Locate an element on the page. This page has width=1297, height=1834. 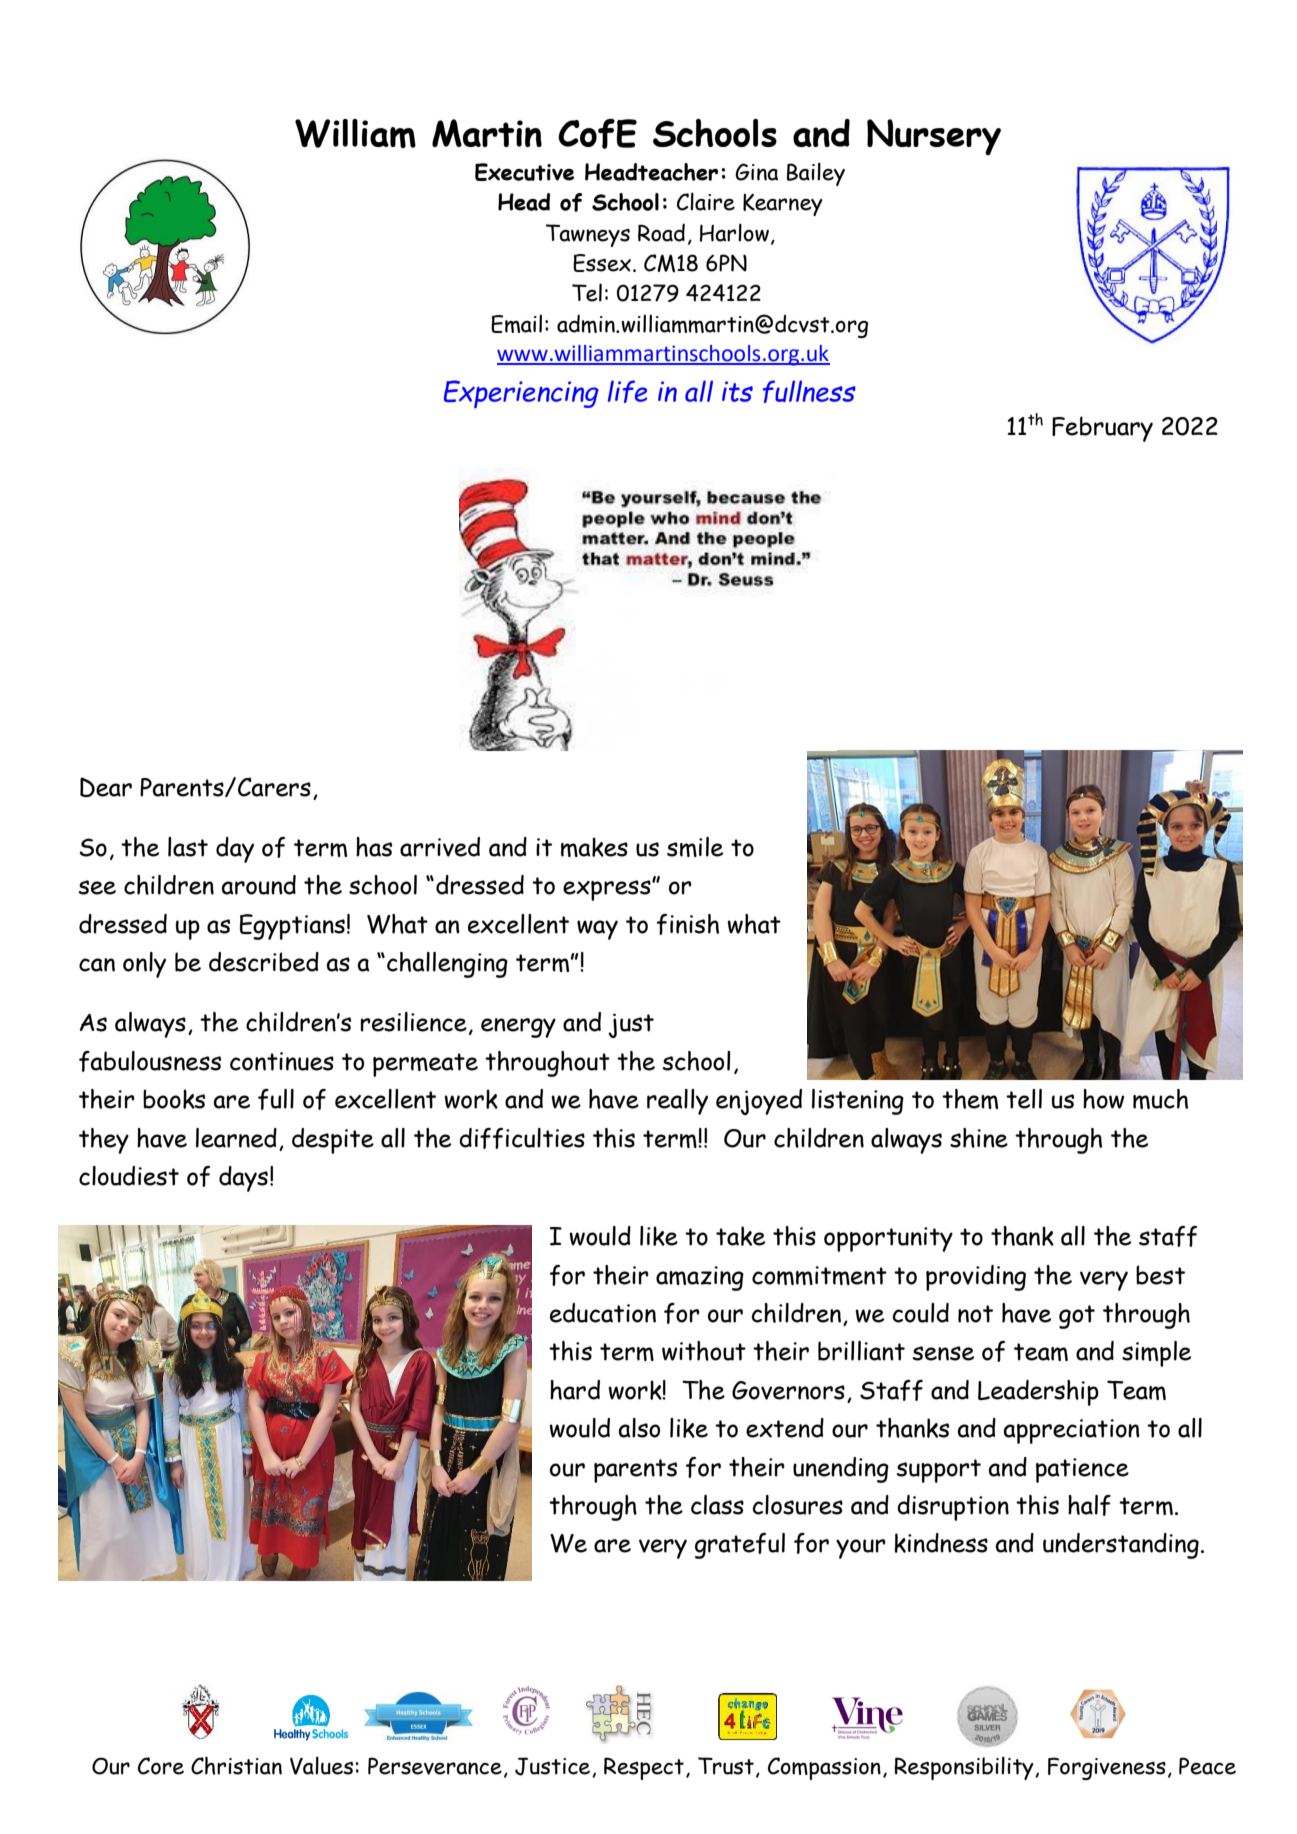
Nursery is located at coordinates (934, 137).
